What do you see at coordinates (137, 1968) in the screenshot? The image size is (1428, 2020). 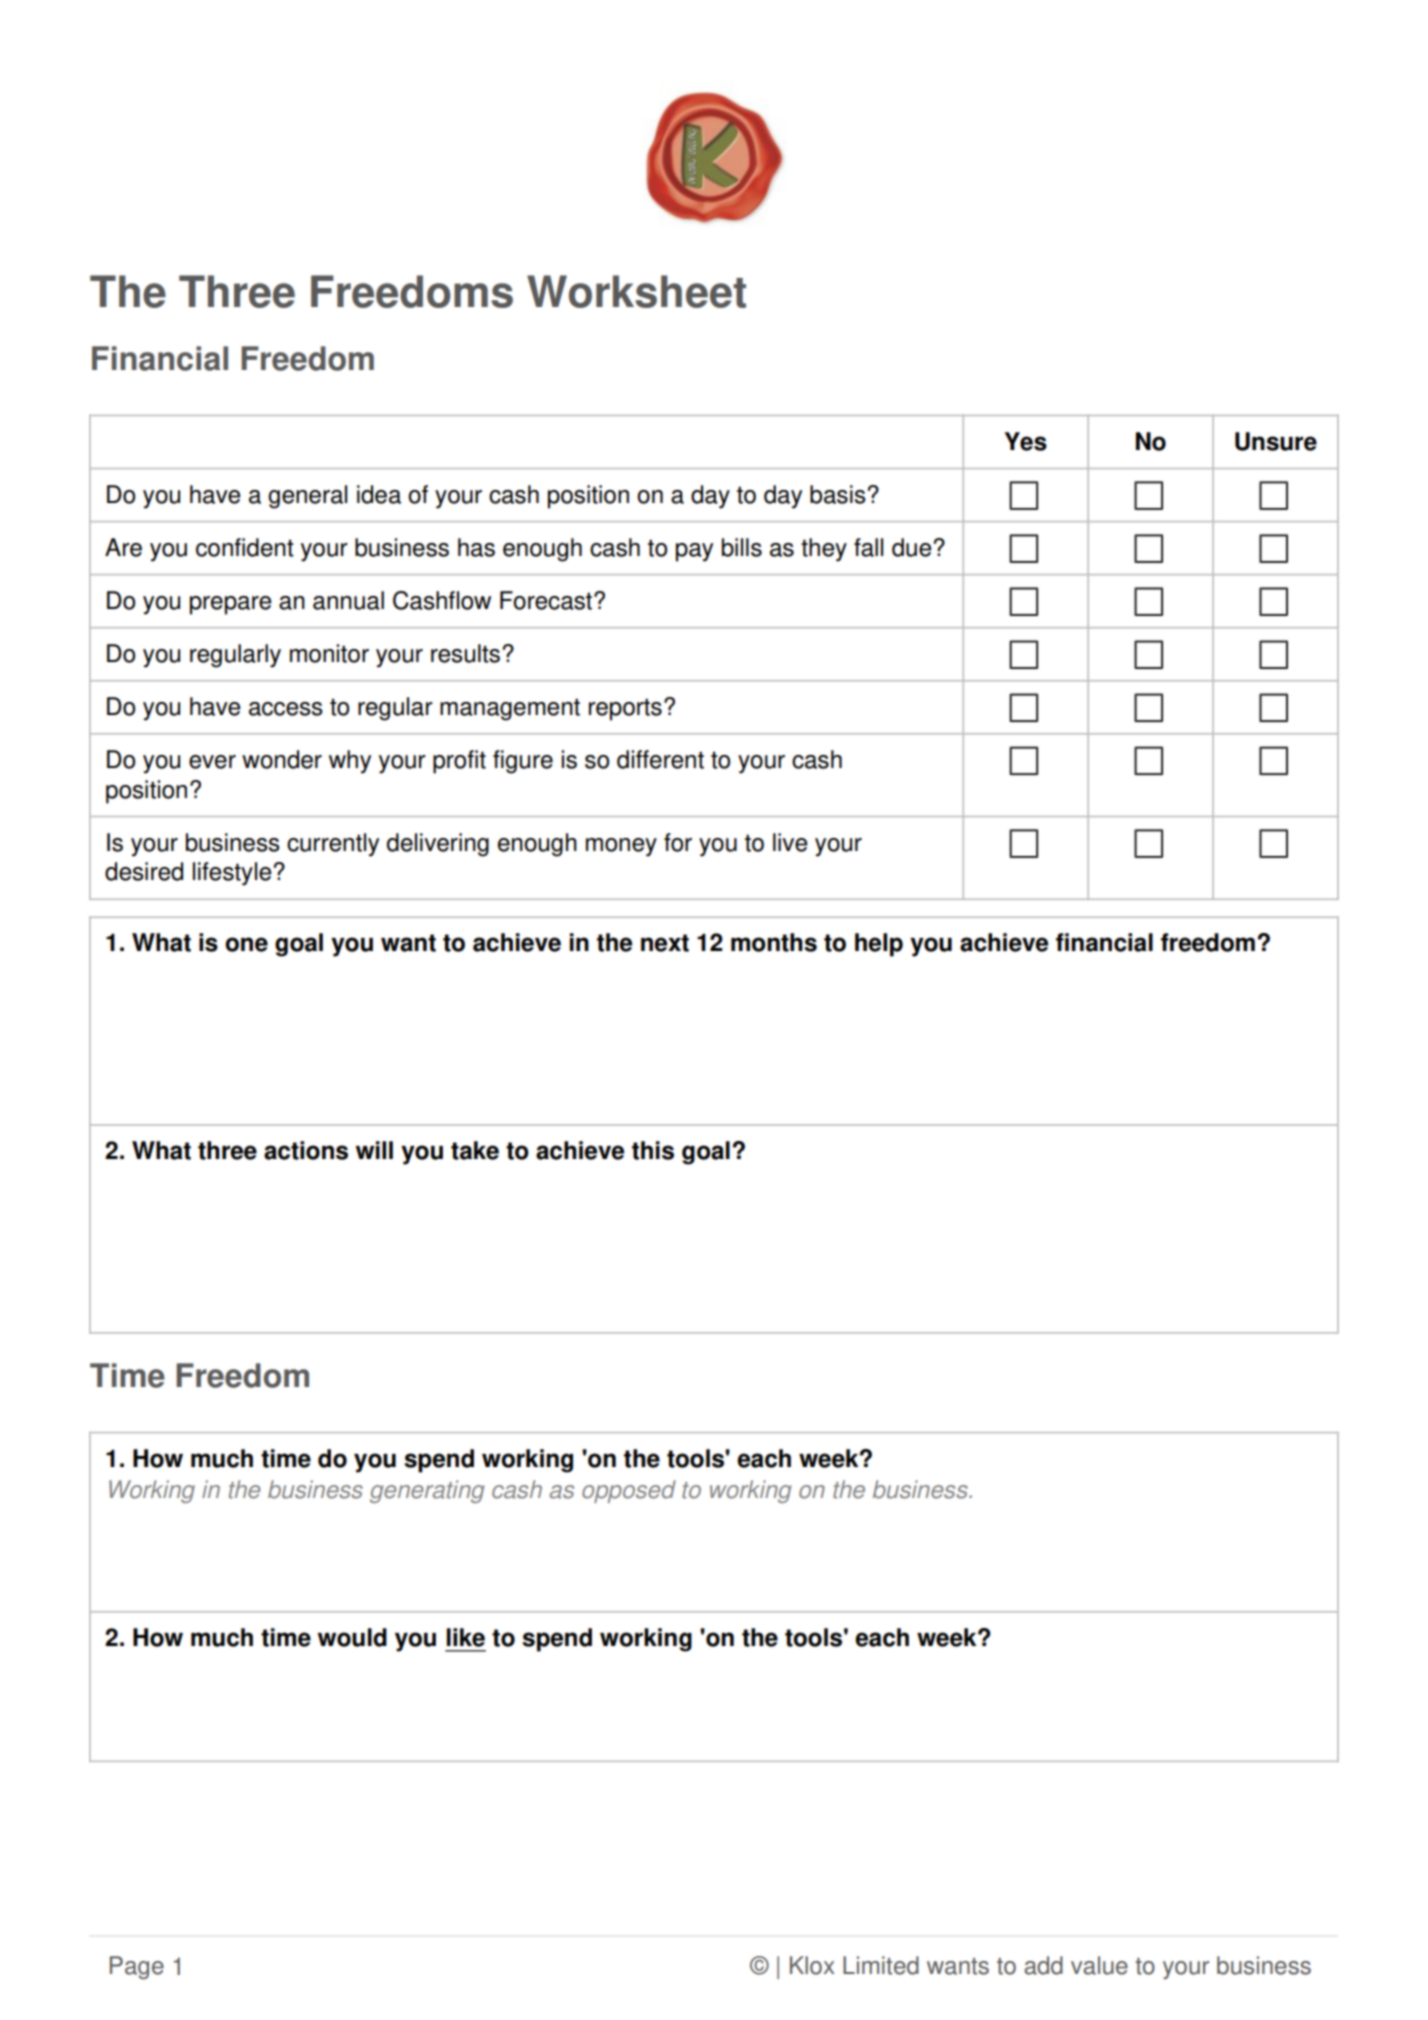 I see `Page` at bounding box center [137, 1968].
